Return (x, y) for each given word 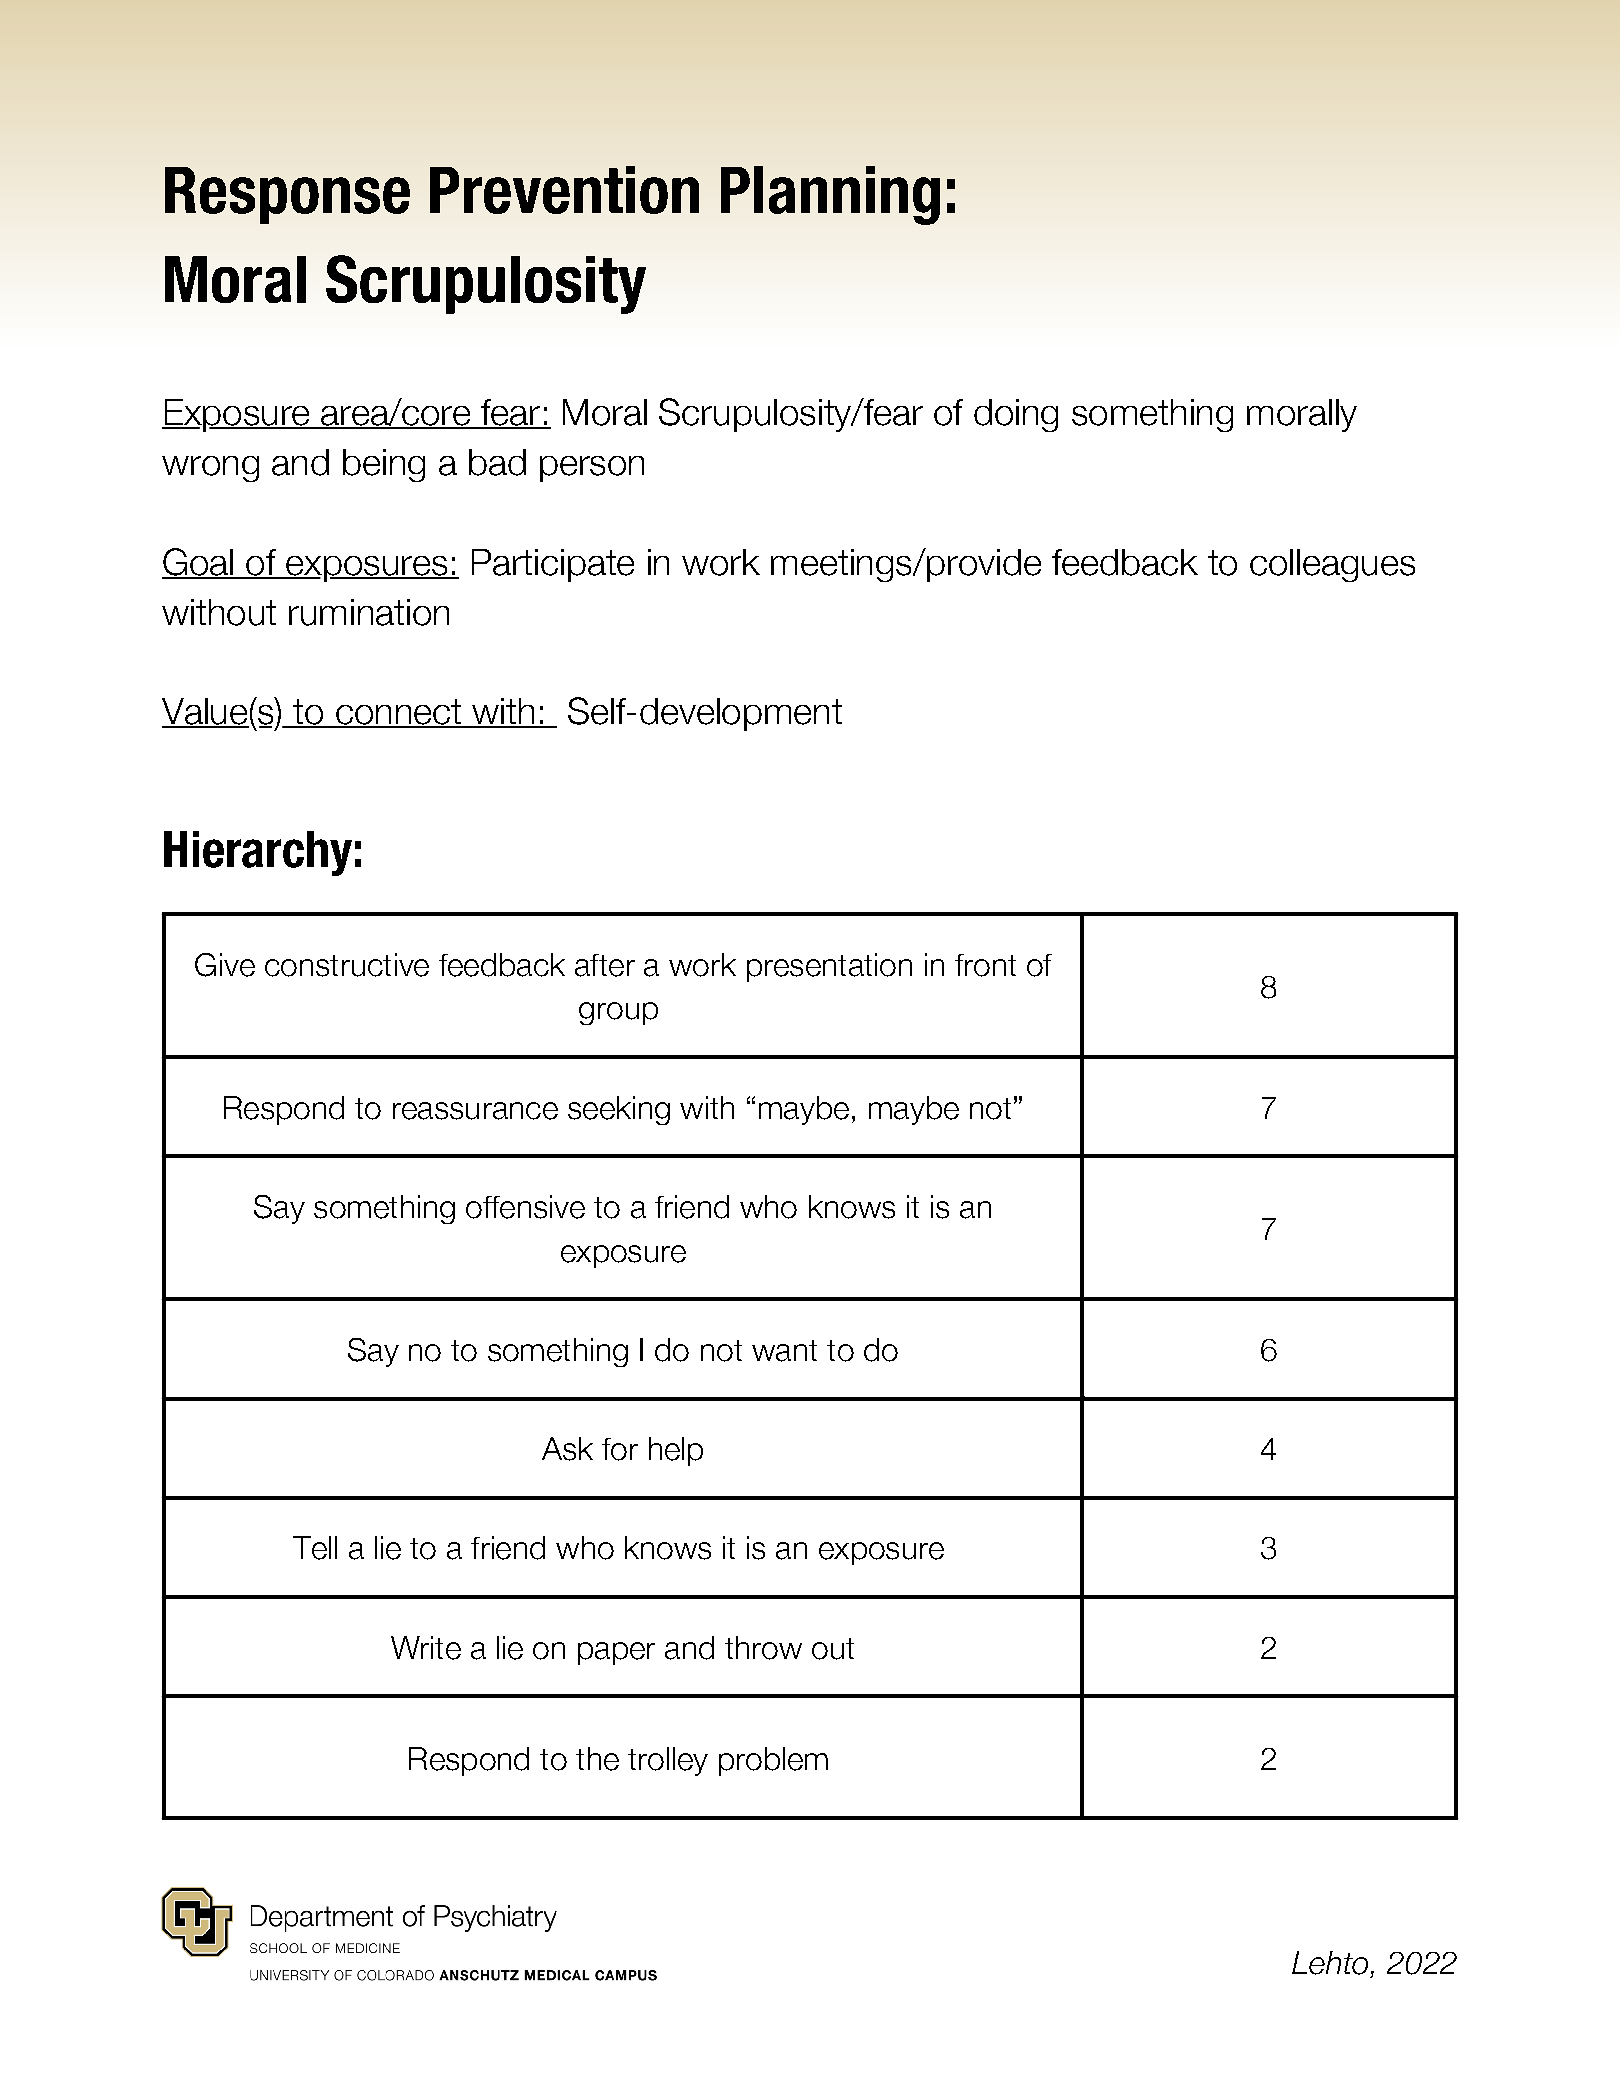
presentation (829, 967)
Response (287, 195)
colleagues (1332, 565)
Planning (830, 195)
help (676, 1451)
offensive (525, 1207)
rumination (369, 612)
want (784, 1351)
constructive (347, 965)
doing (1016, 415)
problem (773, 1761)
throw (763, 1648)
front (985, 965)
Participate (553, 565)
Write (426, 1648)
